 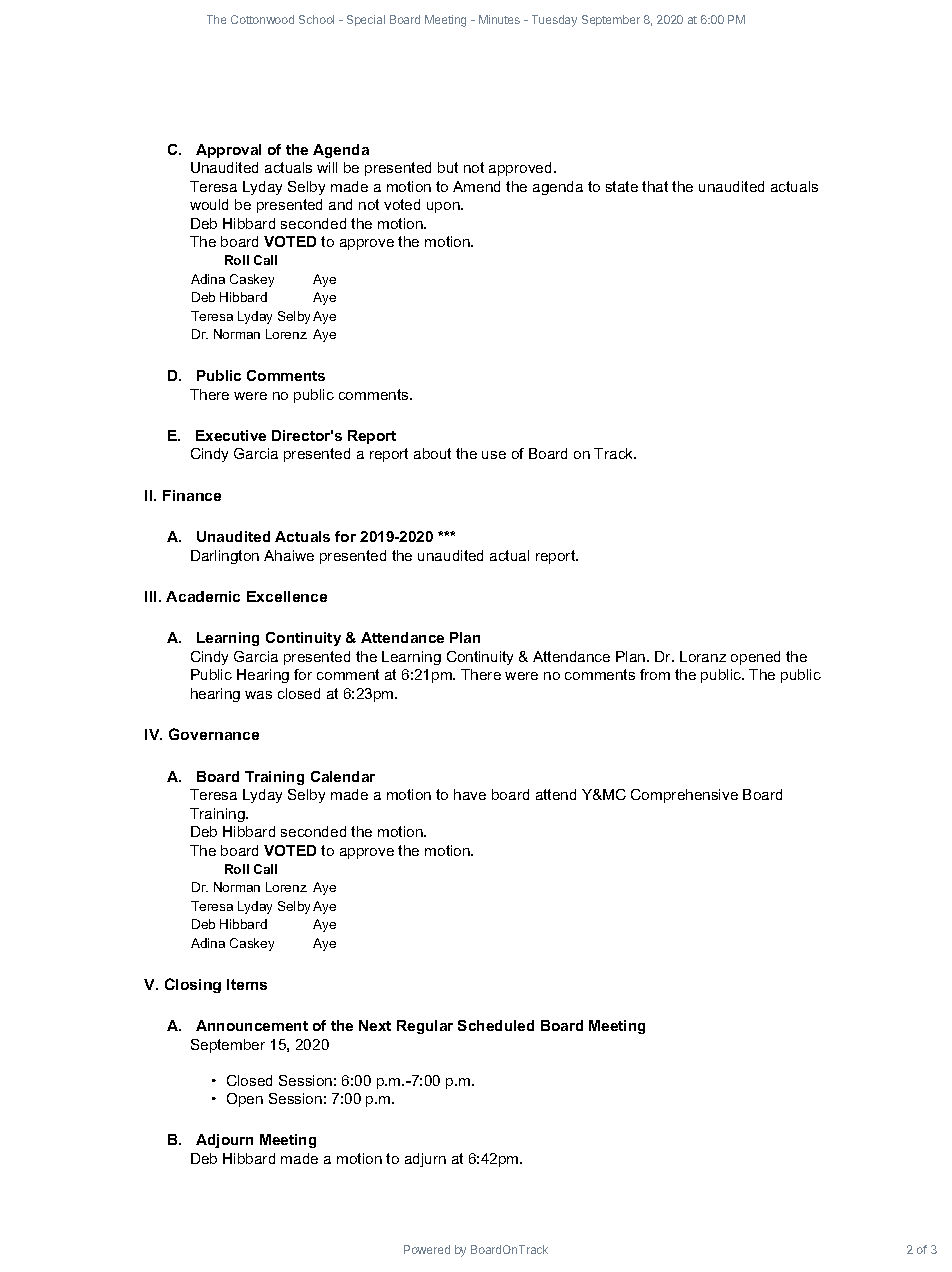 I want to click on Special, so click(x=366, y=20).
